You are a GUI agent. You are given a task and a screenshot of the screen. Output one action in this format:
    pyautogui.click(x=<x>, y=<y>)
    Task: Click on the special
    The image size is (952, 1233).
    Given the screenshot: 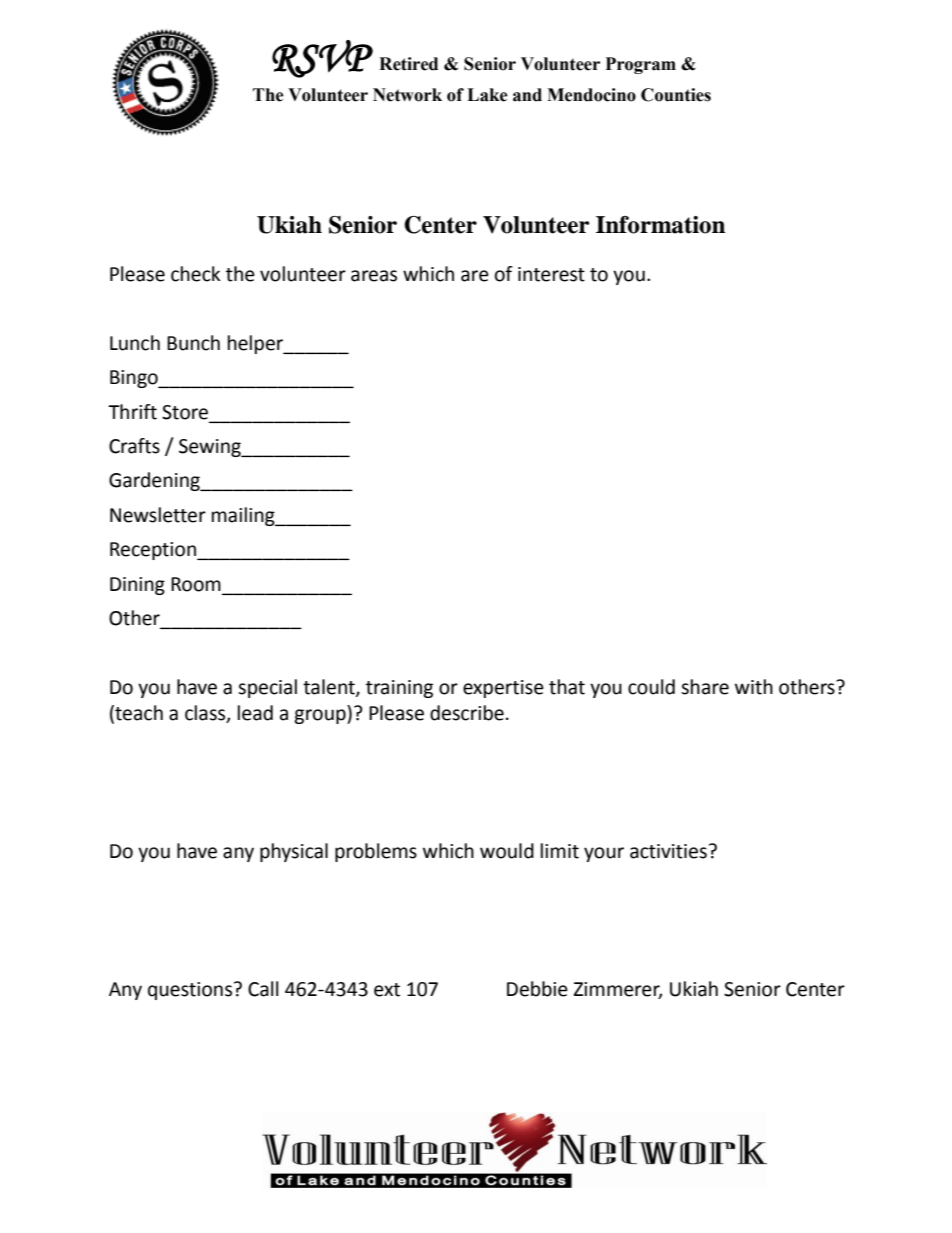 What is the action you would take?
    pyautogui.click(x=267, y=688)
